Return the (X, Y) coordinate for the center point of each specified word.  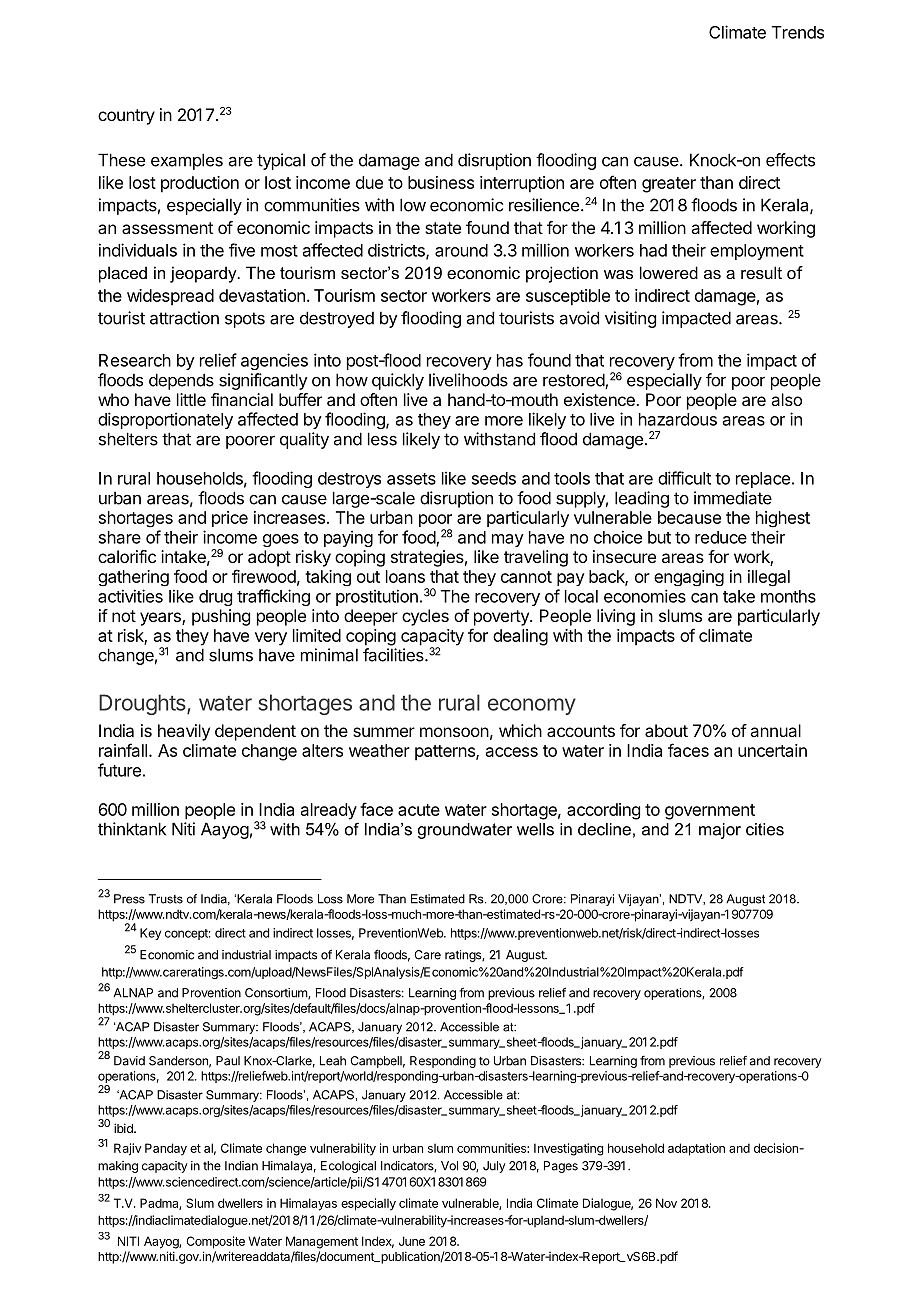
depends (181, 381)
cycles (425, 617)
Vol (449, 1166)
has (510, 360)
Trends (798, 32)
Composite (215, 1242)
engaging (689, 578)
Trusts (166, 899)
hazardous (678, 419)
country (126, 117)
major (720, 831)
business (441, 182)
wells (535, 829)
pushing (221, 617)
